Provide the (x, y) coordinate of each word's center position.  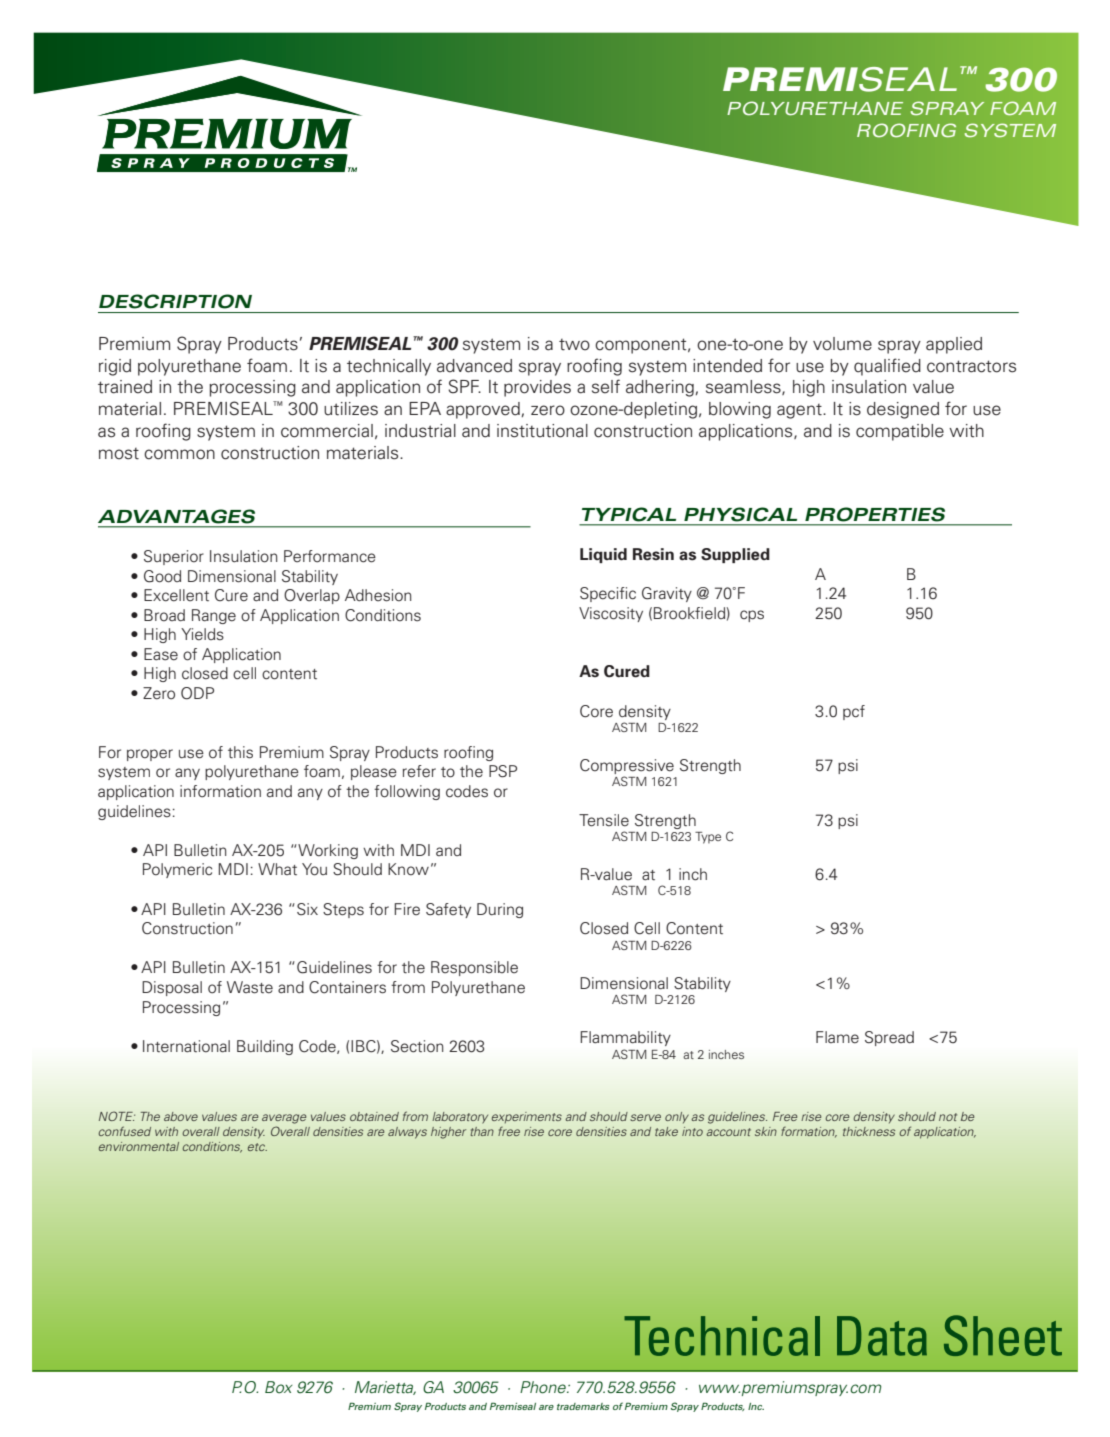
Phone (544, 1387)
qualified (887, 367)
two (574, 345)
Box (279, 1387)
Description (175, 301)
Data (882, 1336)
